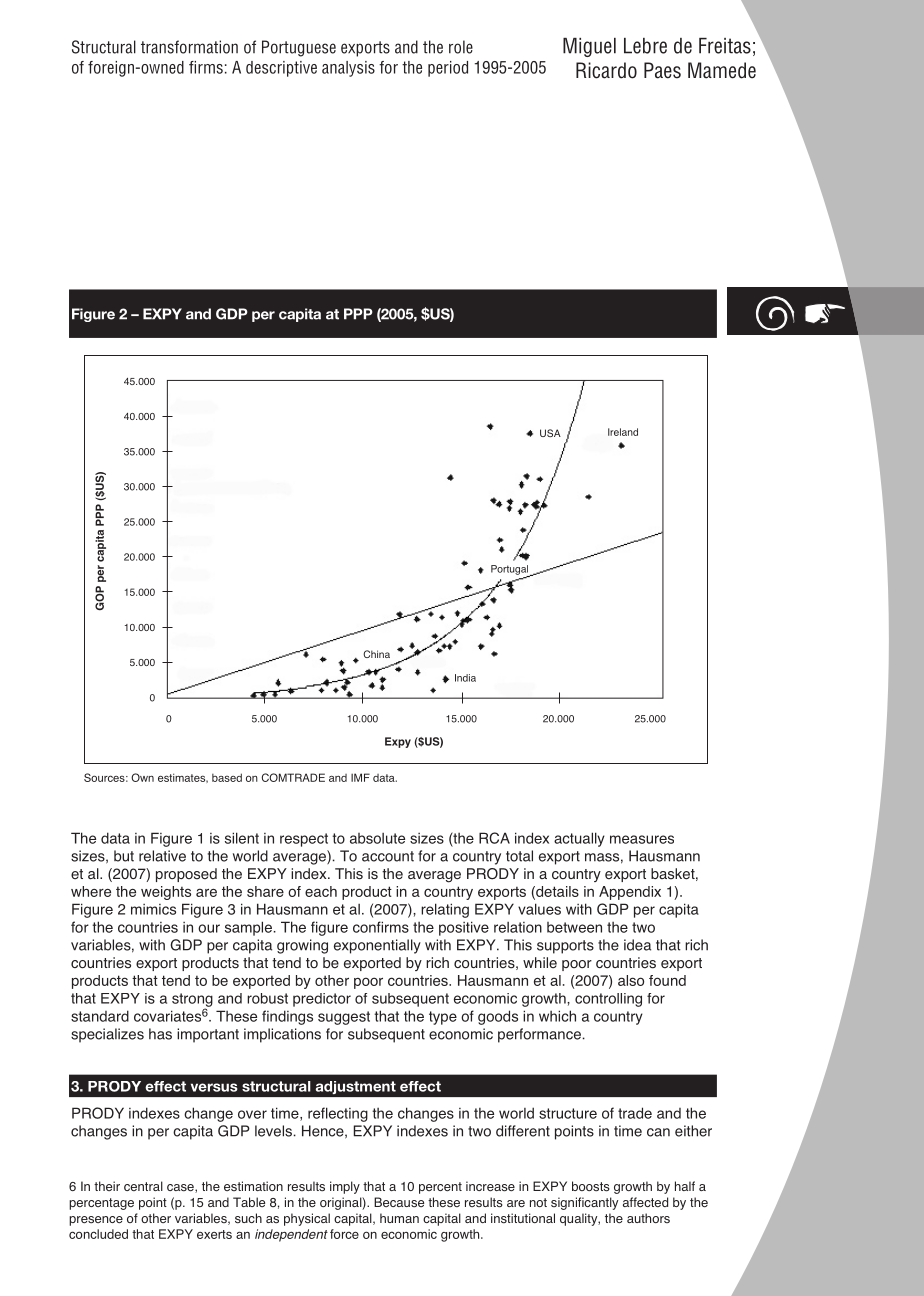 The width and height of the document is (924, 1296). Describe the element at coordinates (189, 47) in the document. I see `transformation` at that location.
